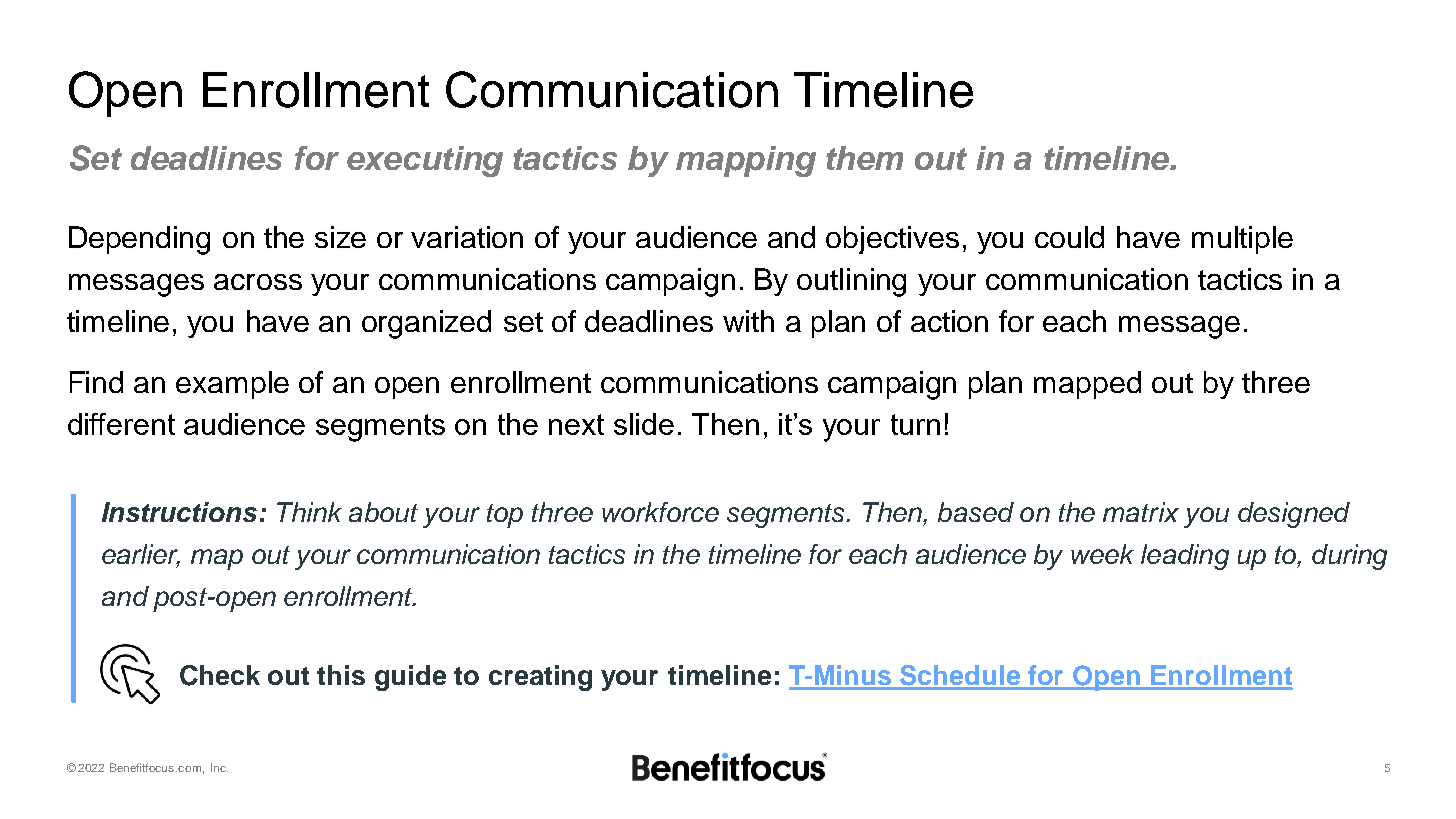  What do you see at coordinates (1185, 557) in the page?
I see `leading` at bounding box center [1185, 557].
